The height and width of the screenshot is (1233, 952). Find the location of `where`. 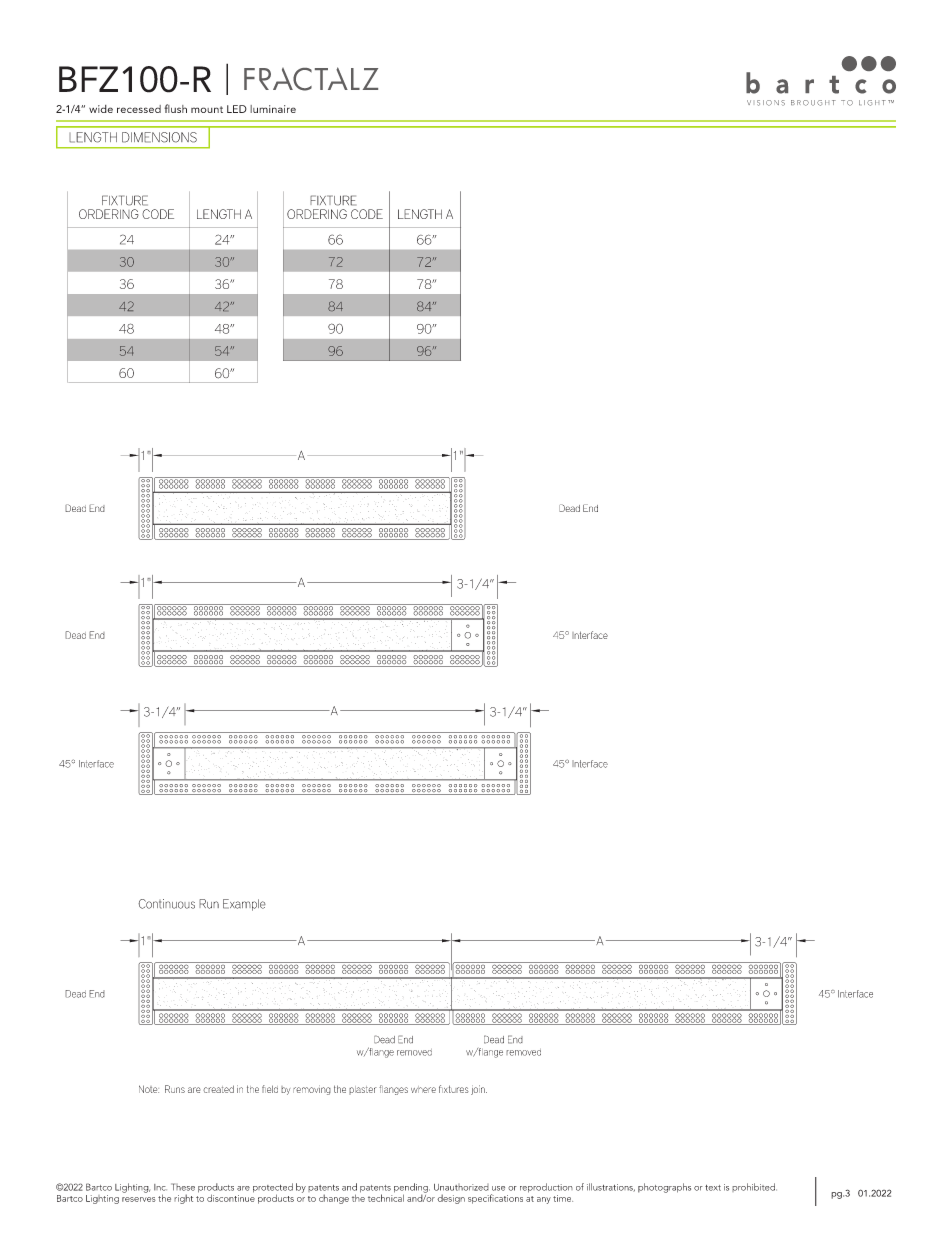

where is located at coordinates (423, 1089).
